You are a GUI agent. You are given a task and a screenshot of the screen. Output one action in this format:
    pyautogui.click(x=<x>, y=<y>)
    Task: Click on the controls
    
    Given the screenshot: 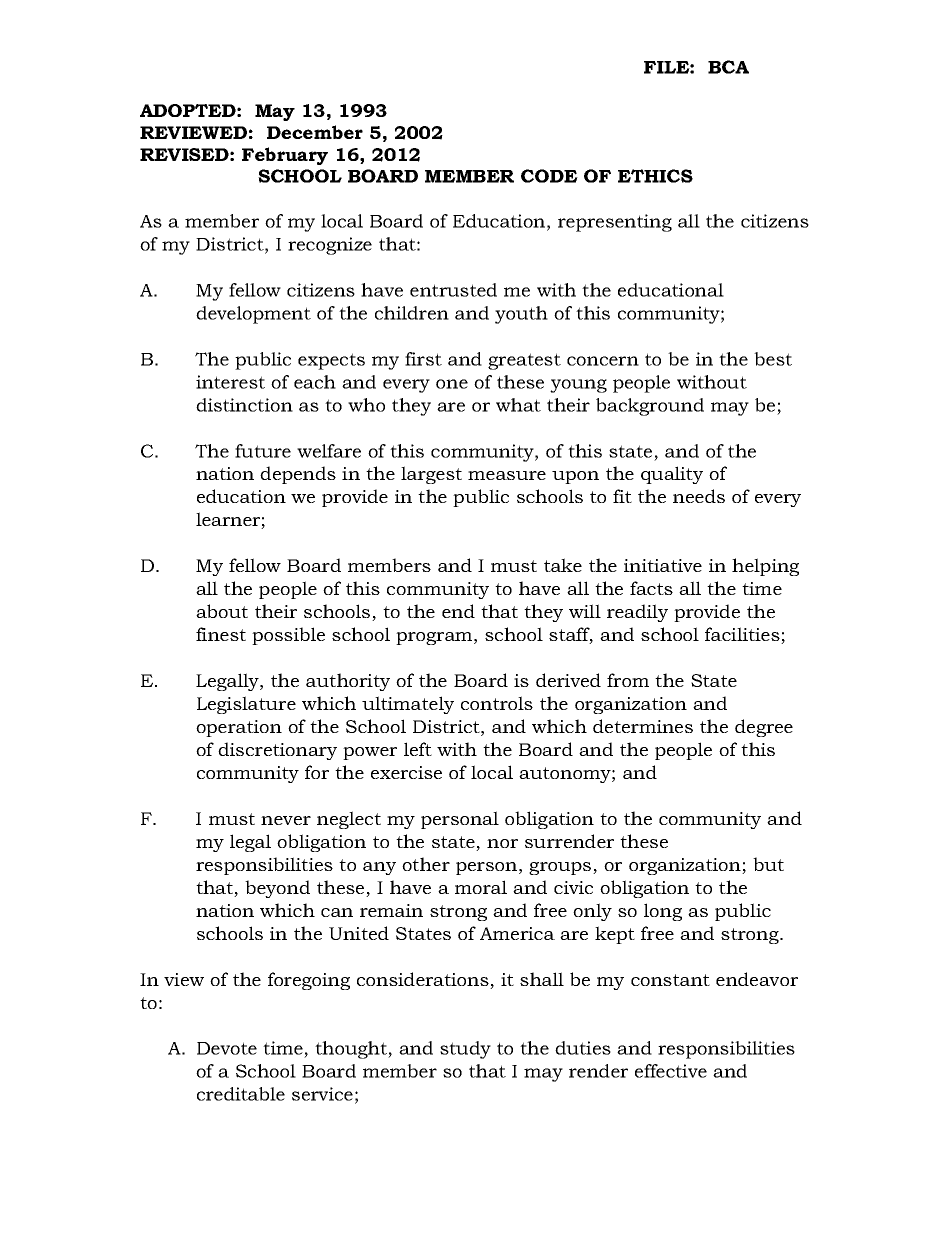 What is the action you would take?
    pyautogui.click(x=497, y=703)
